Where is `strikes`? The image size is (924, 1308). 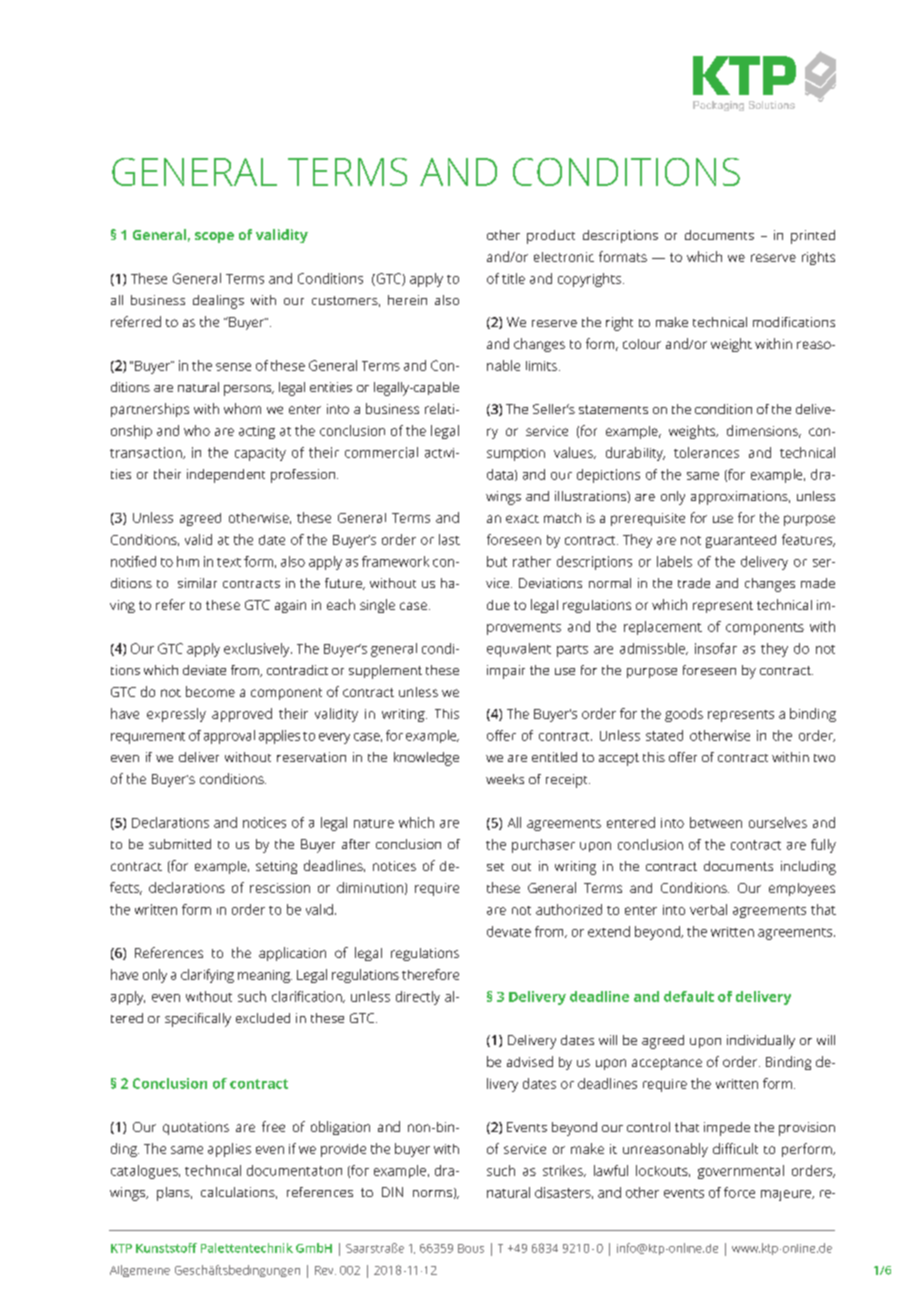
strikes is located at coordinates (564, 1171).
